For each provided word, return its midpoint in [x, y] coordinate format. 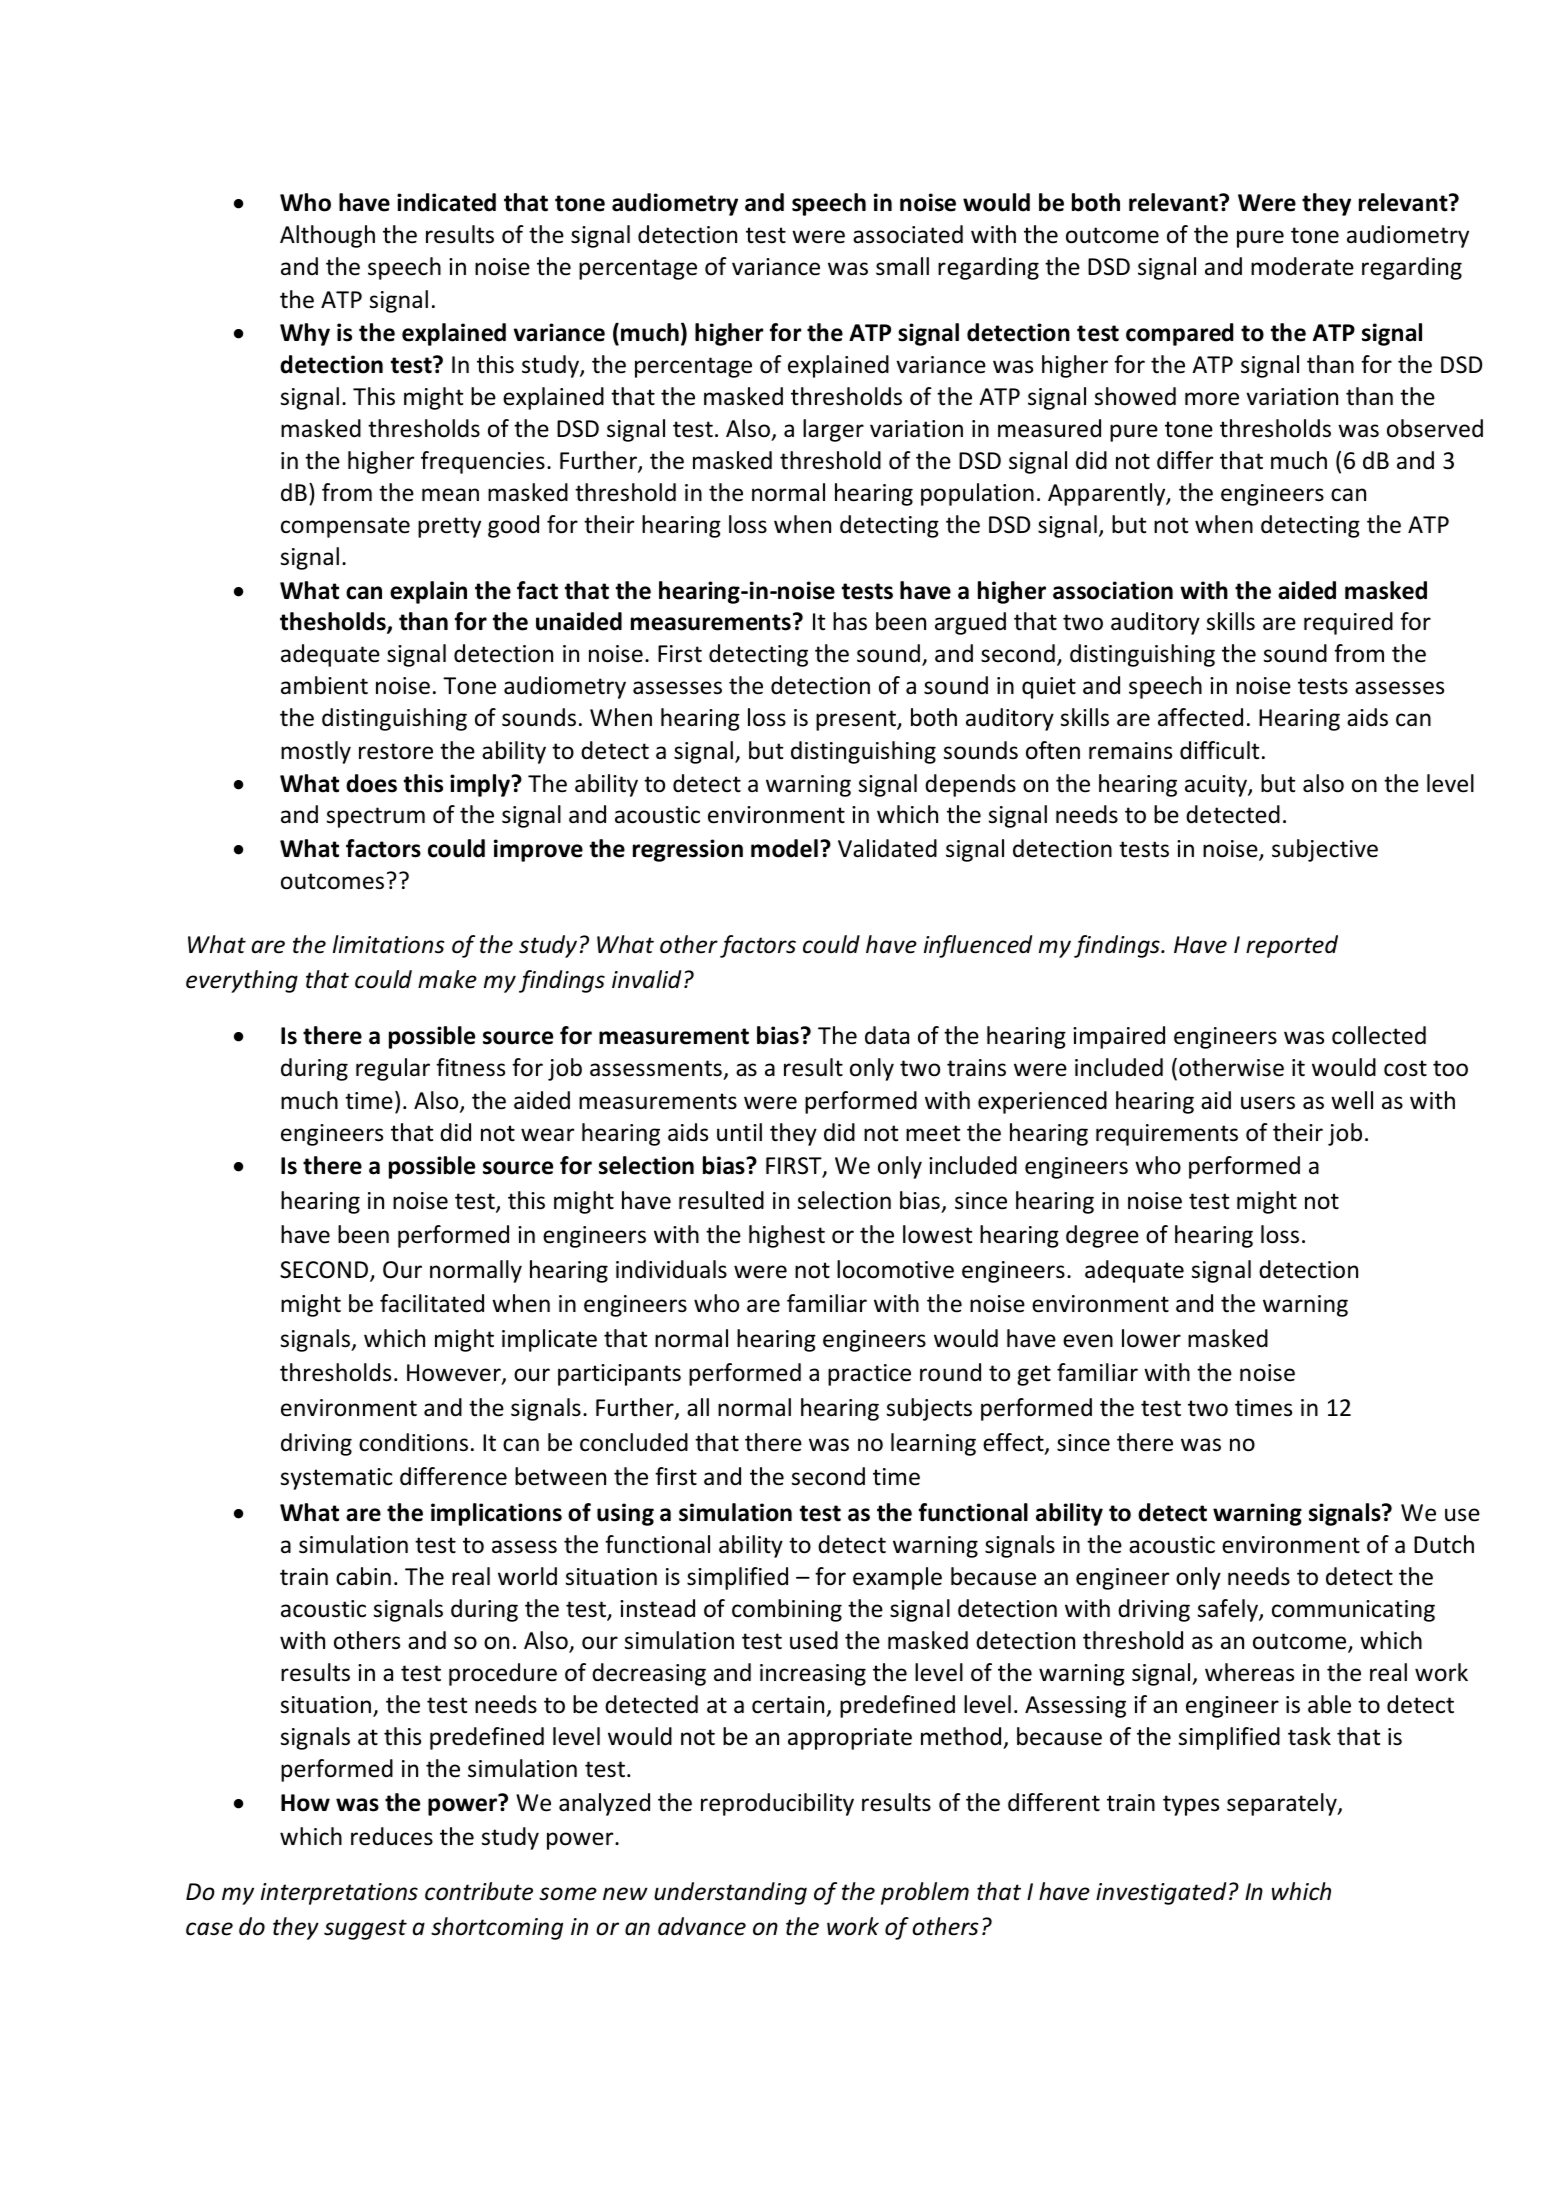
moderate [1302, 266]
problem [925, 1893]
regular [393, 1069]
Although [327, 236]
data [887, 1035]
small [902, 266]
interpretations [339, 1894]
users [1268, 1103]
